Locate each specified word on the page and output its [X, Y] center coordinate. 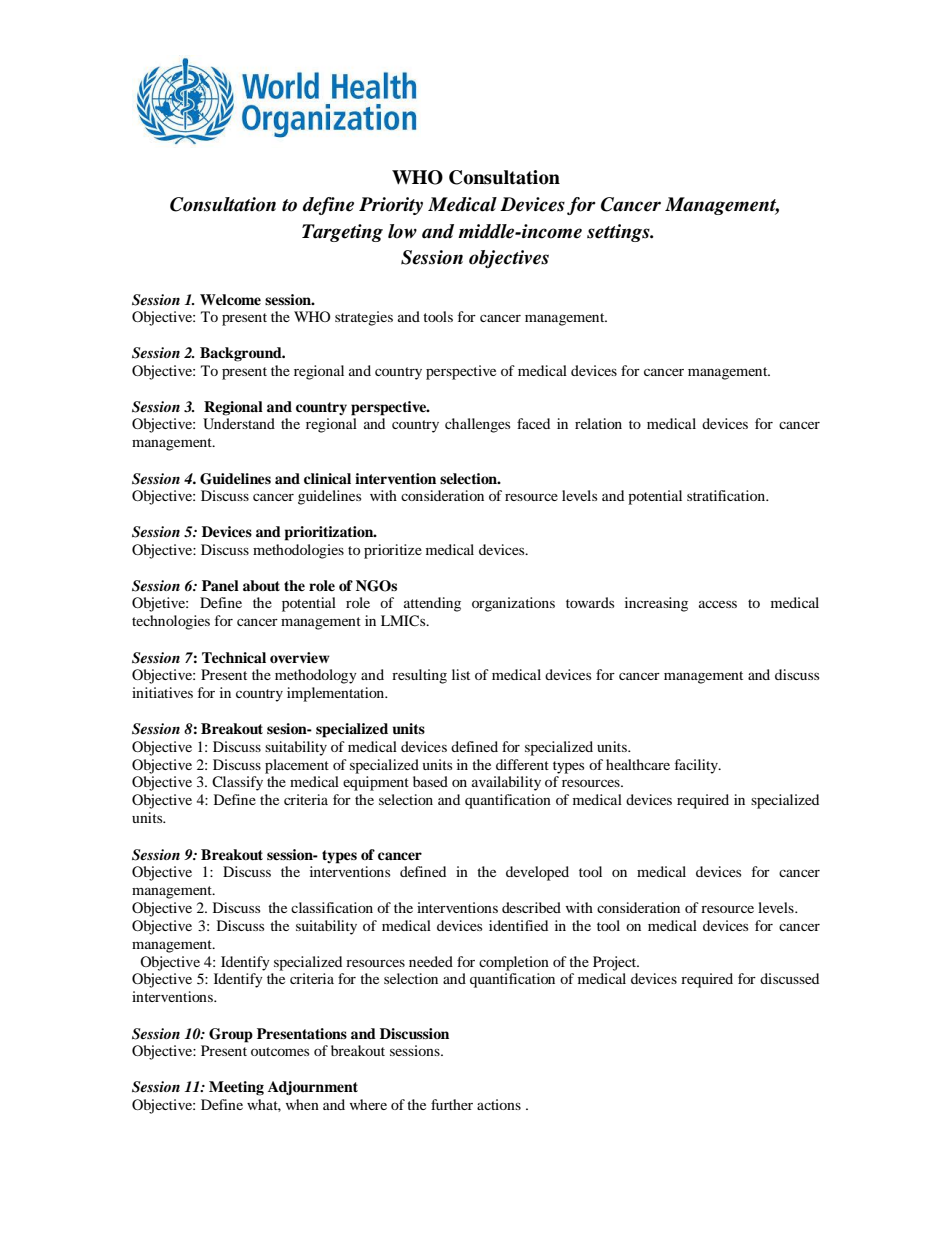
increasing [656, 604]
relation [598, 423]
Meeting [236, 1088]
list [461, 674]
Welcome [230, 299]
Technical [234, 657]
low [402, 231]
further [452, 1104]
